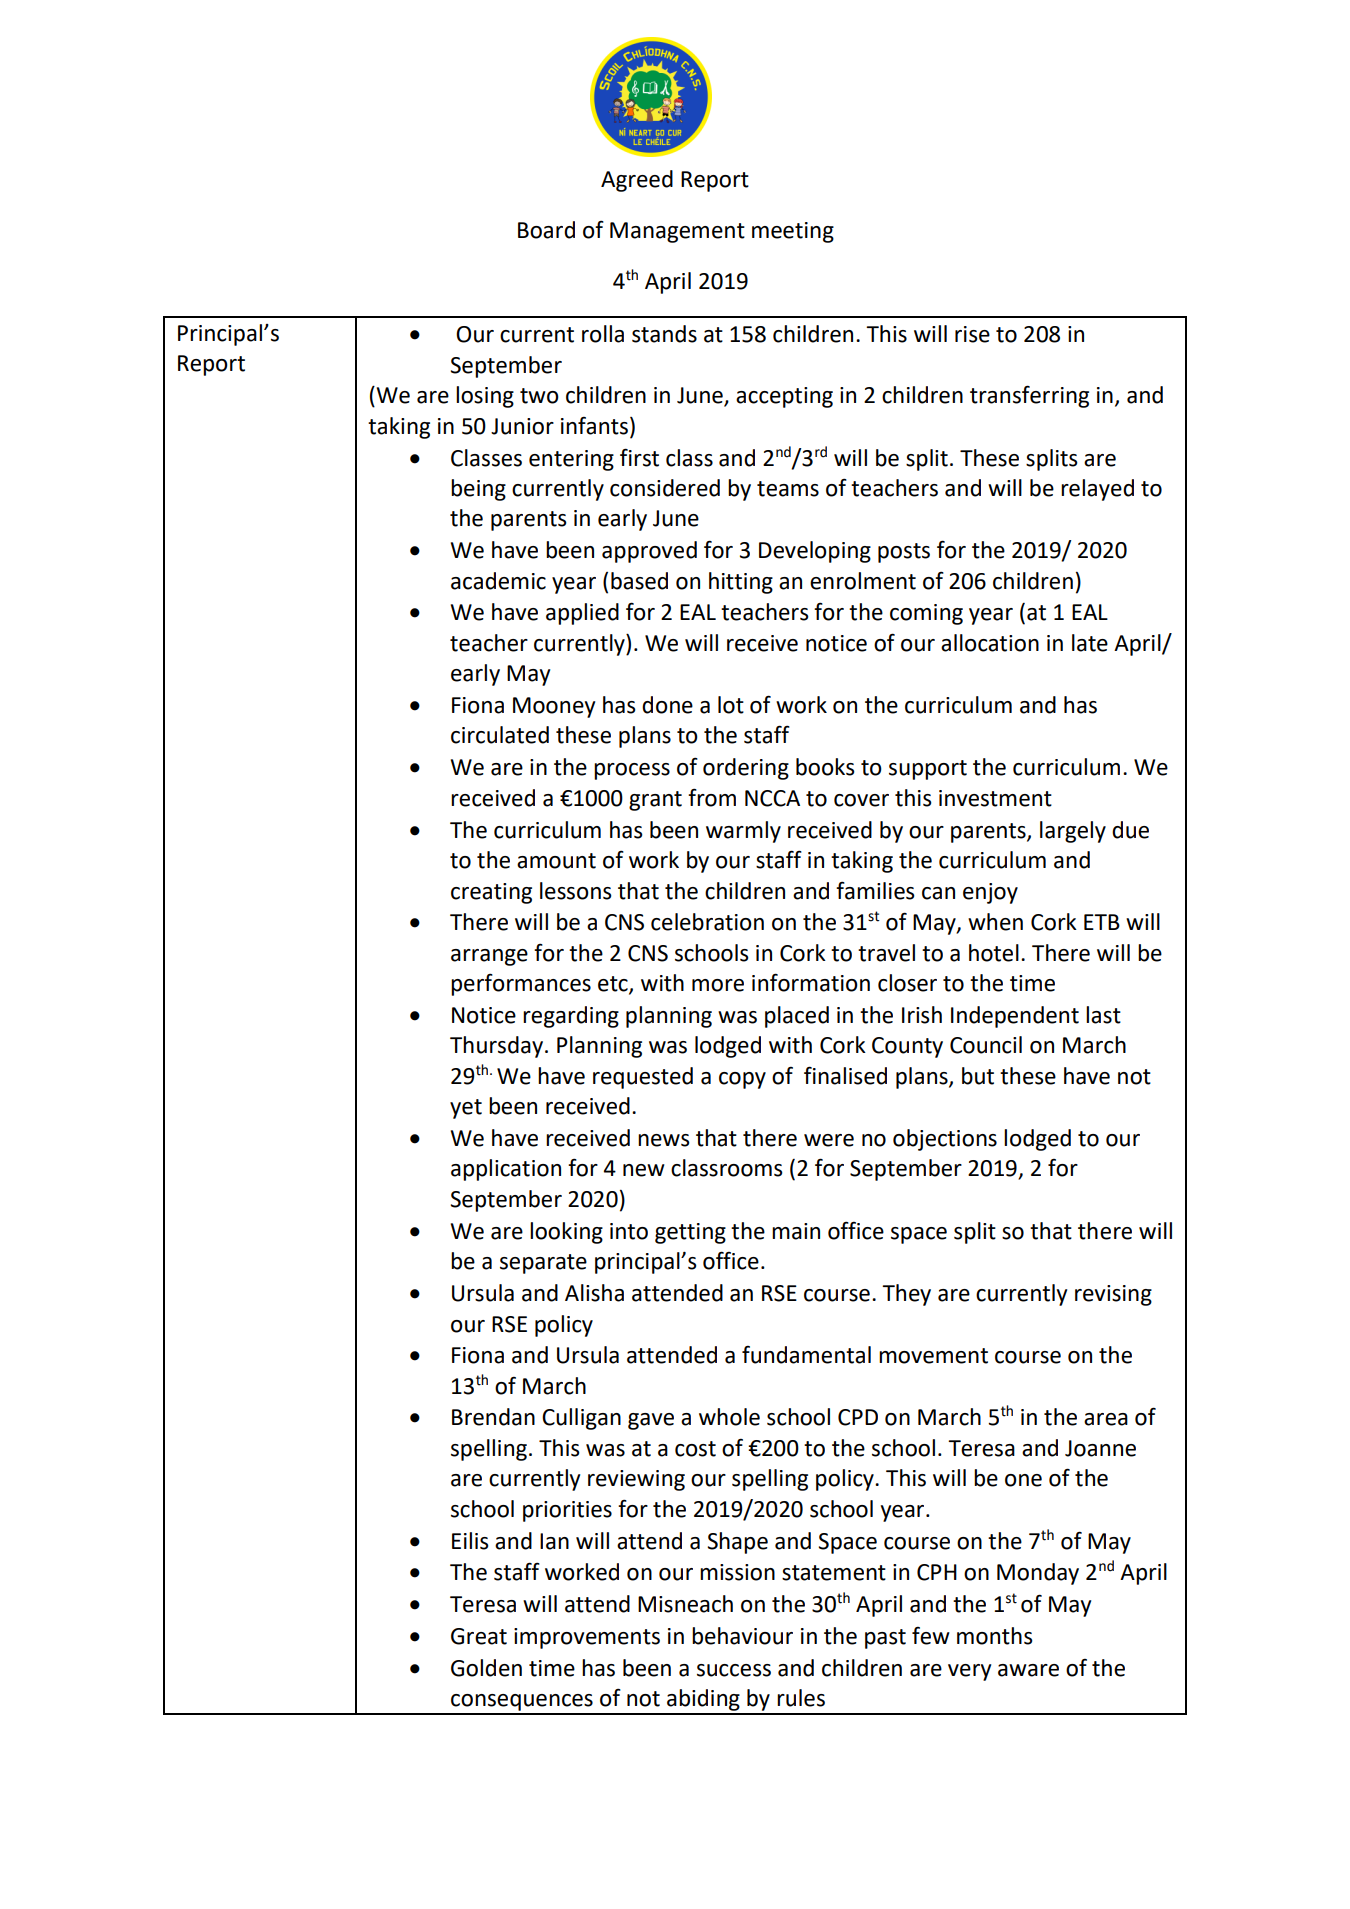 This page has height=1909, width=1350. I want to click on applied, so click(582, 614).
